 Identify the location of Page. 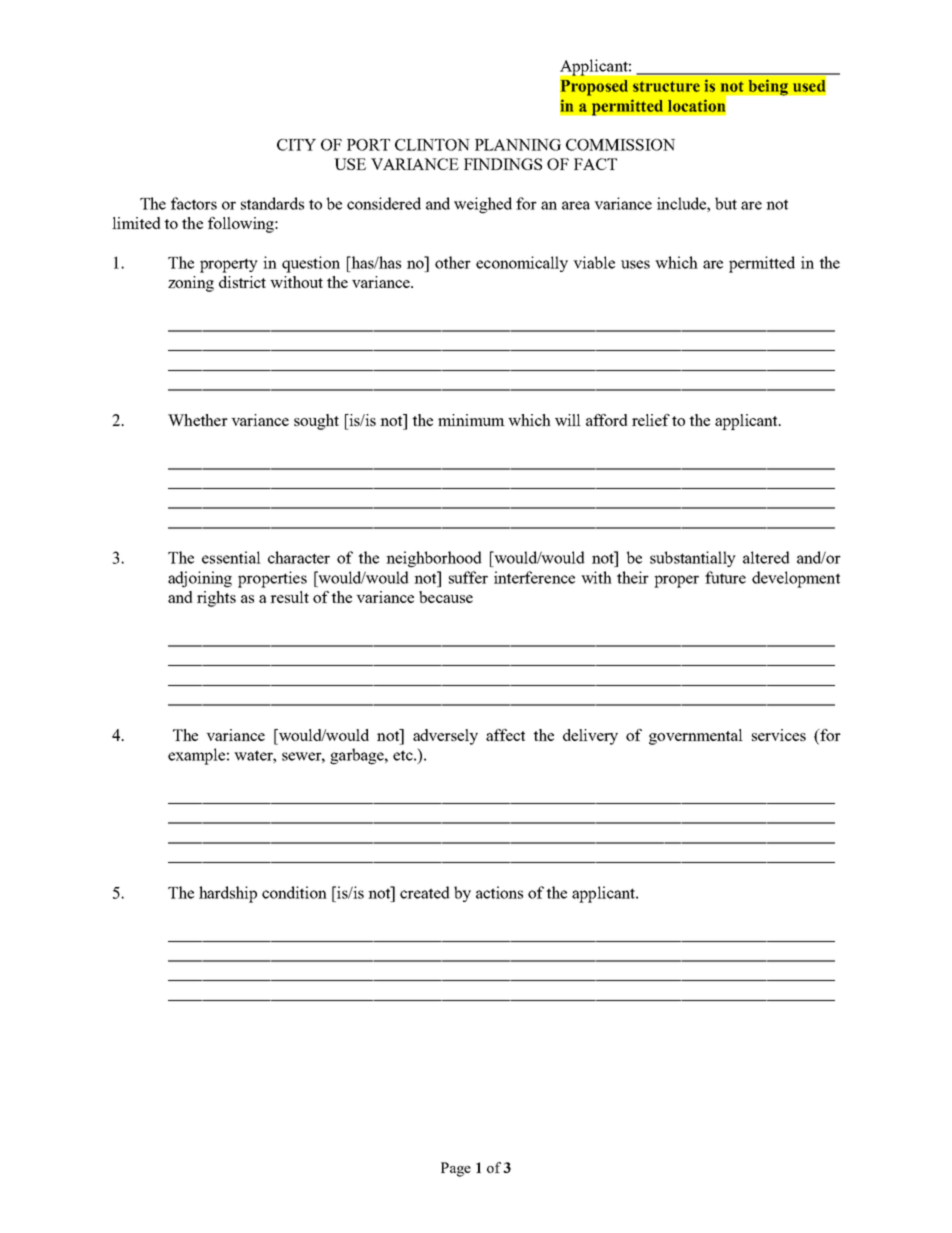
(456, 1169).
